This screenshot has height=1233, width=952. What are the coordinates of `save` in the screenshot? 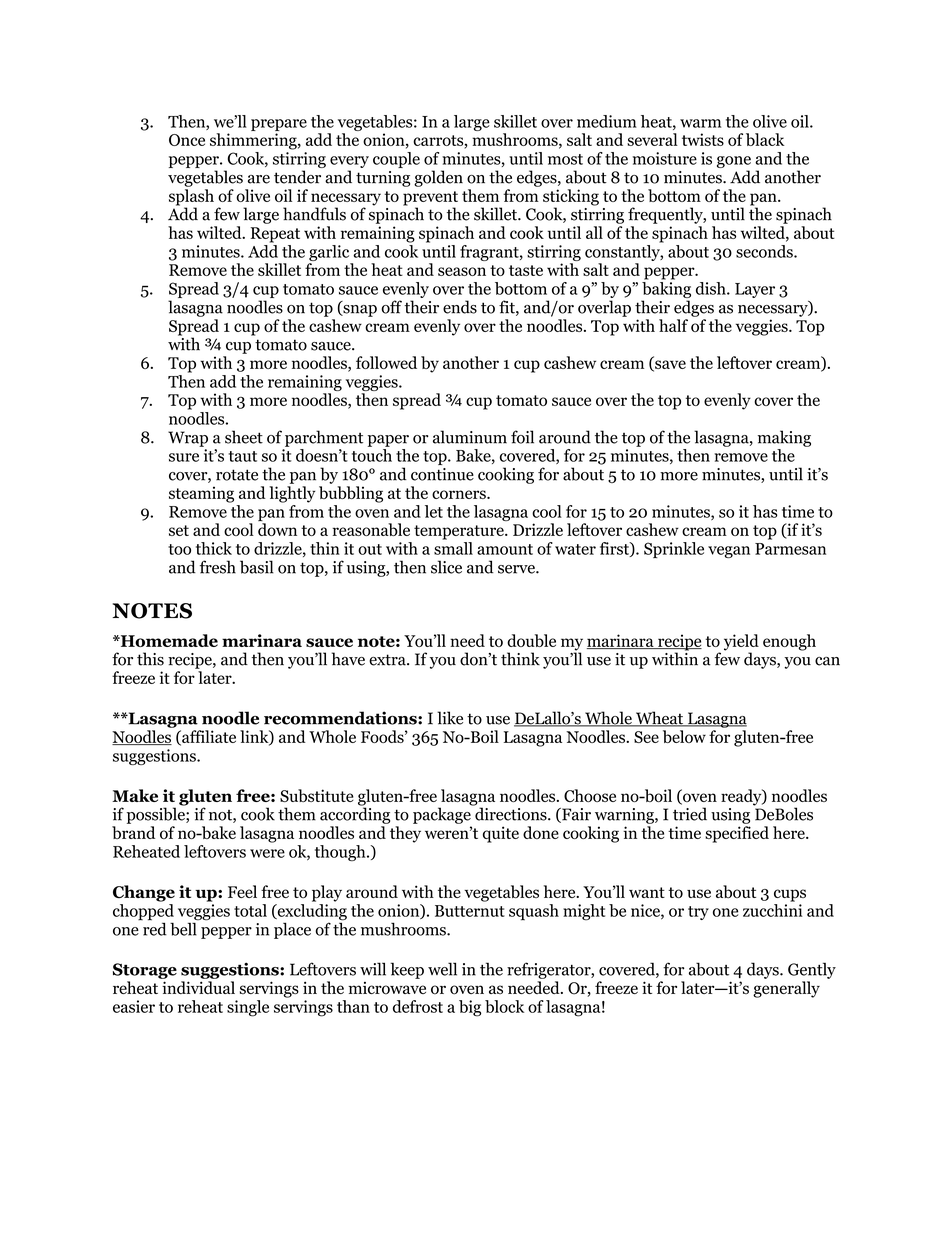 It's located at (669, 365).
